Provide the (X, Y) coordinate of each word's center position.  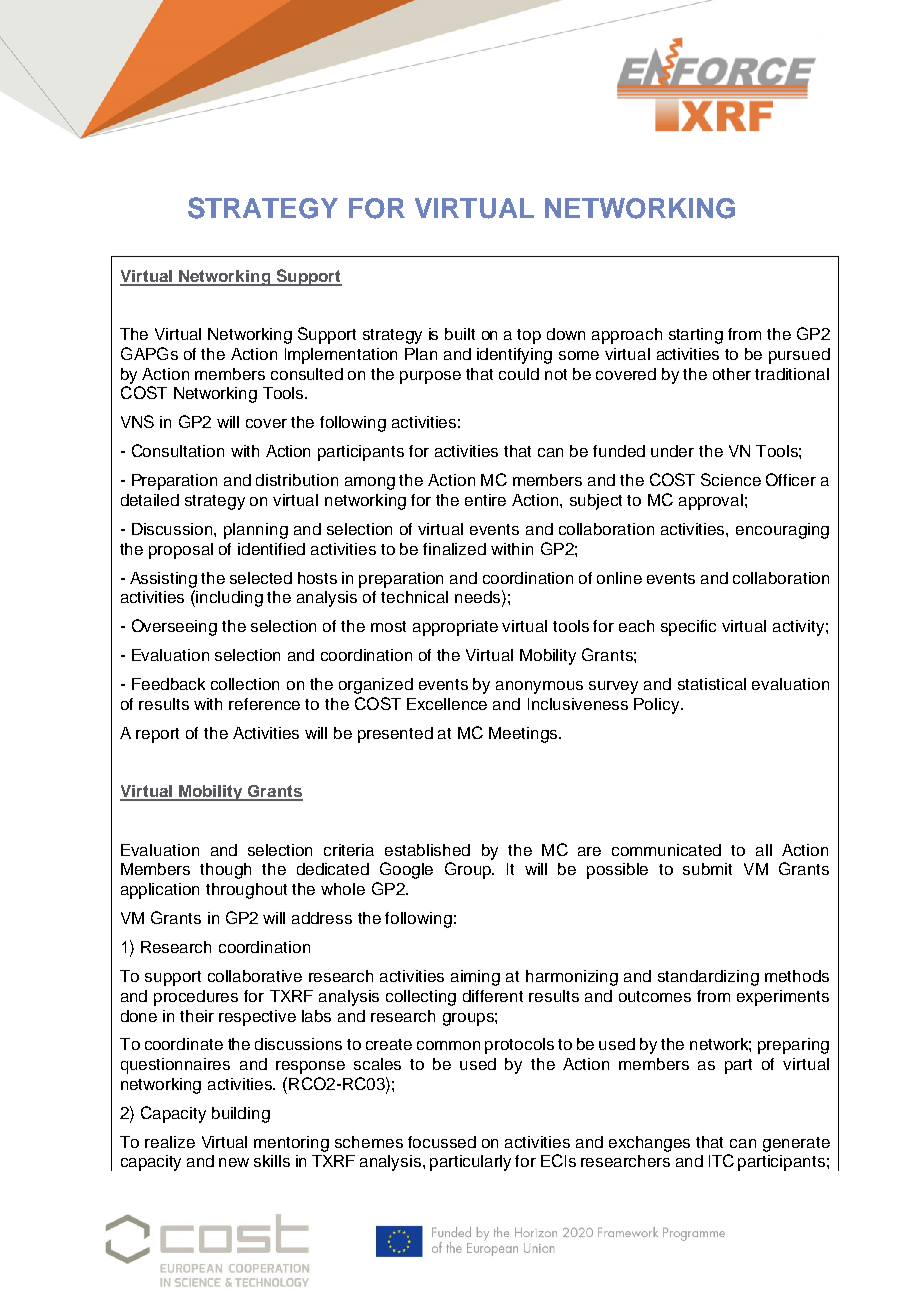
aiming (475, 978)
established (427, 850)
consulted (307, 374)
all (764, 850)
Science (731, 479)
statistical (712, 684)
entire (485, 500)
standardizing (708, 978)
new (234, 1162)
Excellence (447, 704)
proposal (181, 551)
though (225, 871)
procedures (196, 998)
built (460, 334)
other (732, 374)
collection (245, 684)
